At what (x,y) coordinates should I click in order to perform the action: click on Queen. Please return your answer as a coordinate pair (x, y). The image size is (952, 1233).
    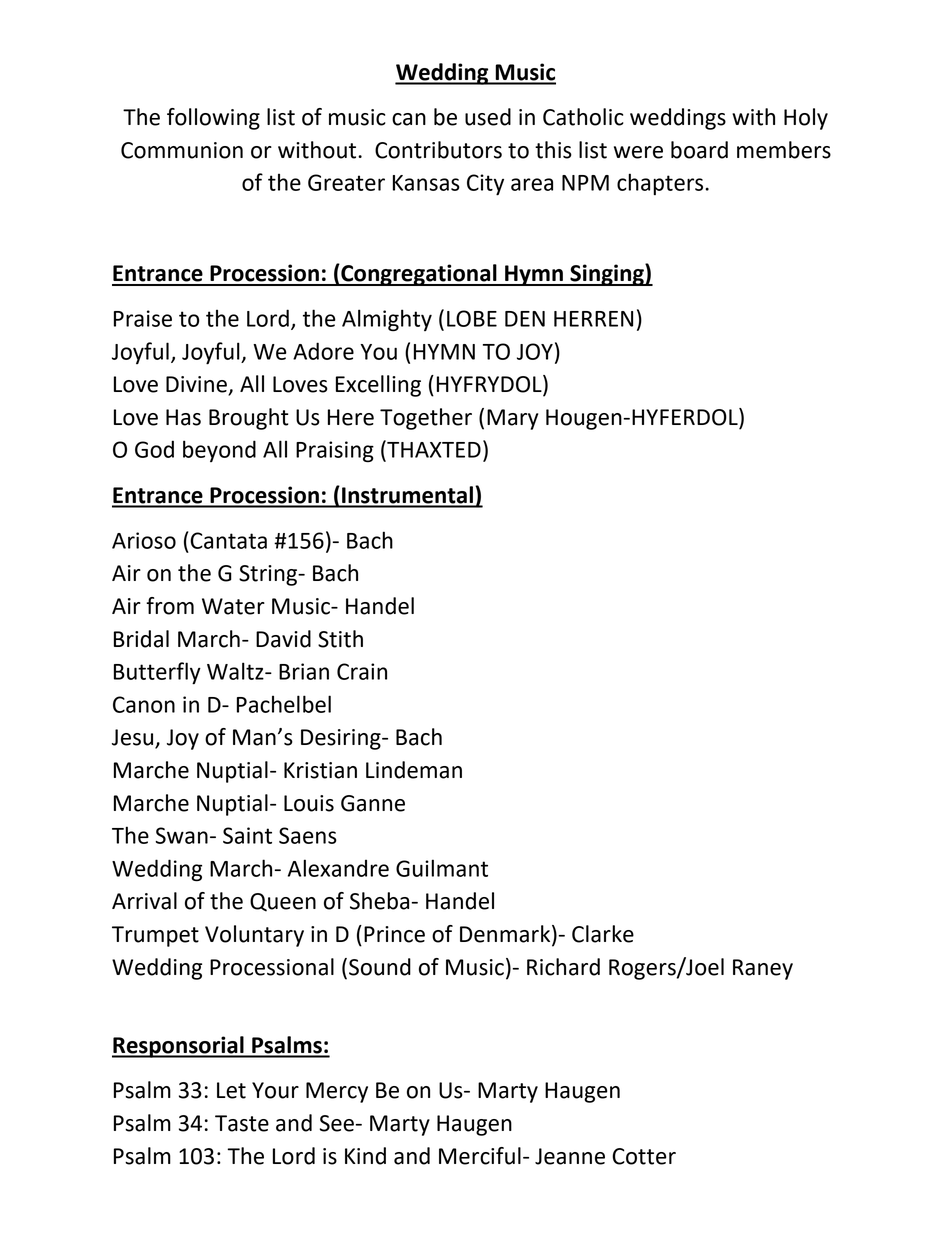
    Looking at the image, I should click on (283, 902).
